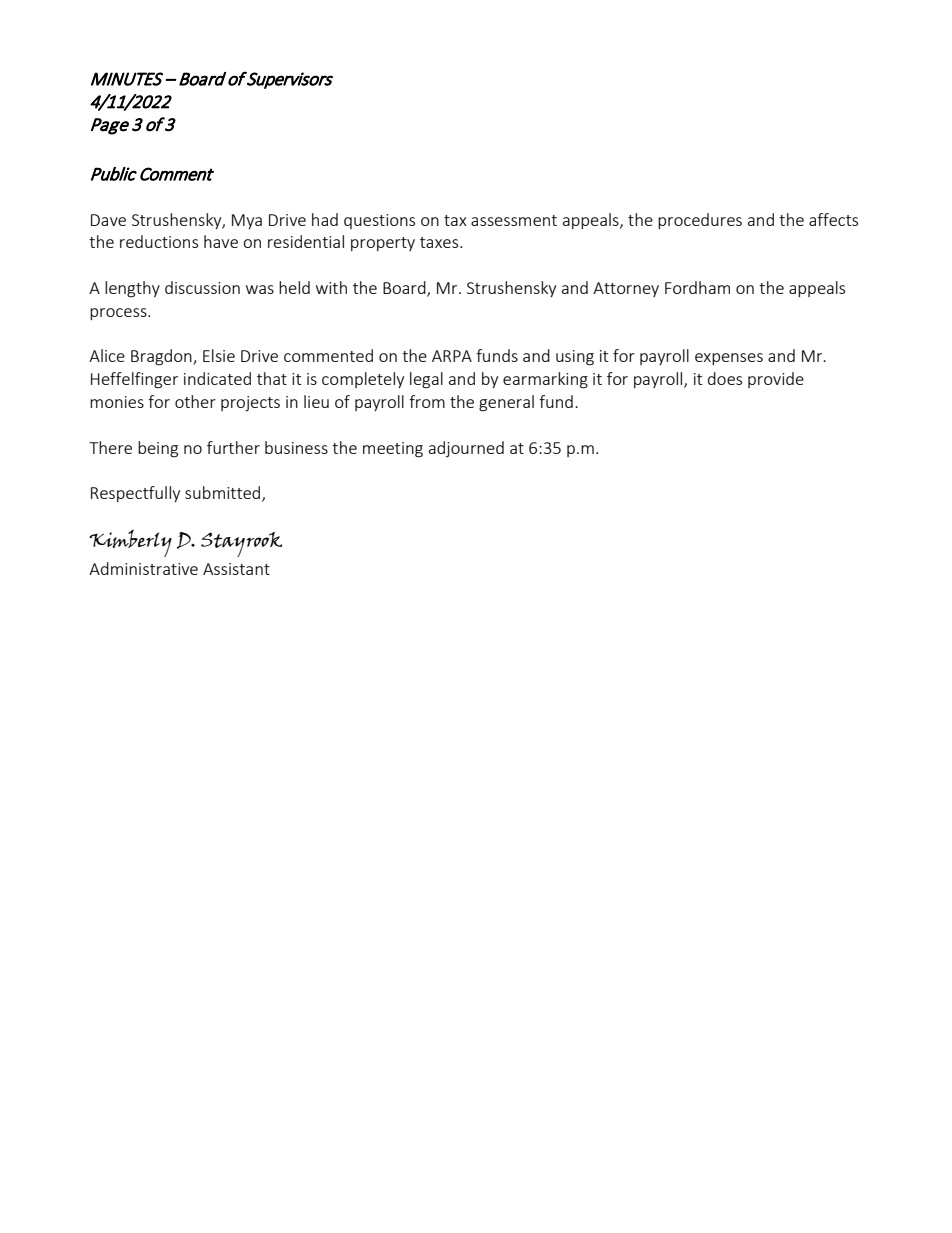  I want to click on provide, so click(776, 380).
